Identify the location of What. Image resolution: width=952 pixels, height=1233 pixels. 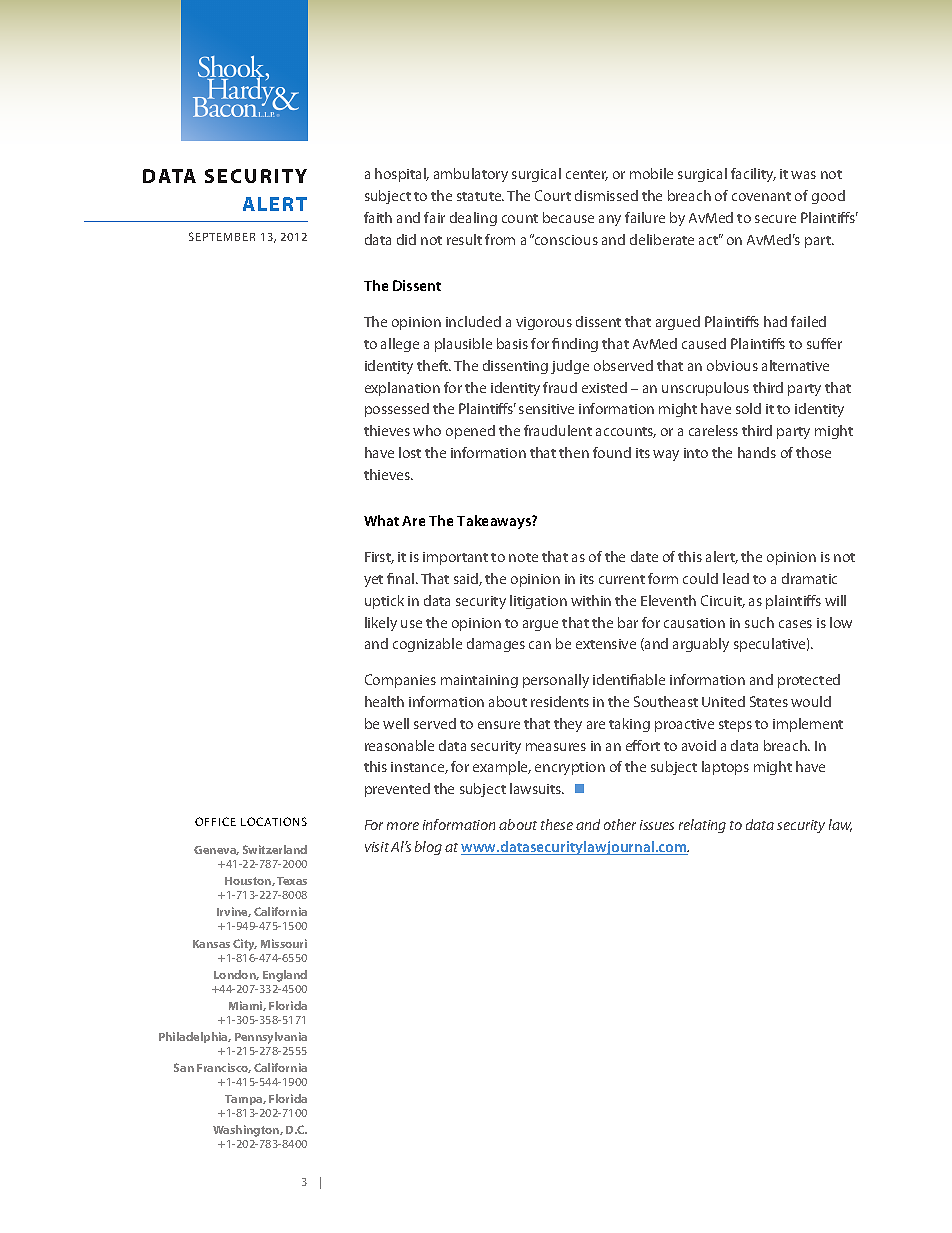
(381, 520).
